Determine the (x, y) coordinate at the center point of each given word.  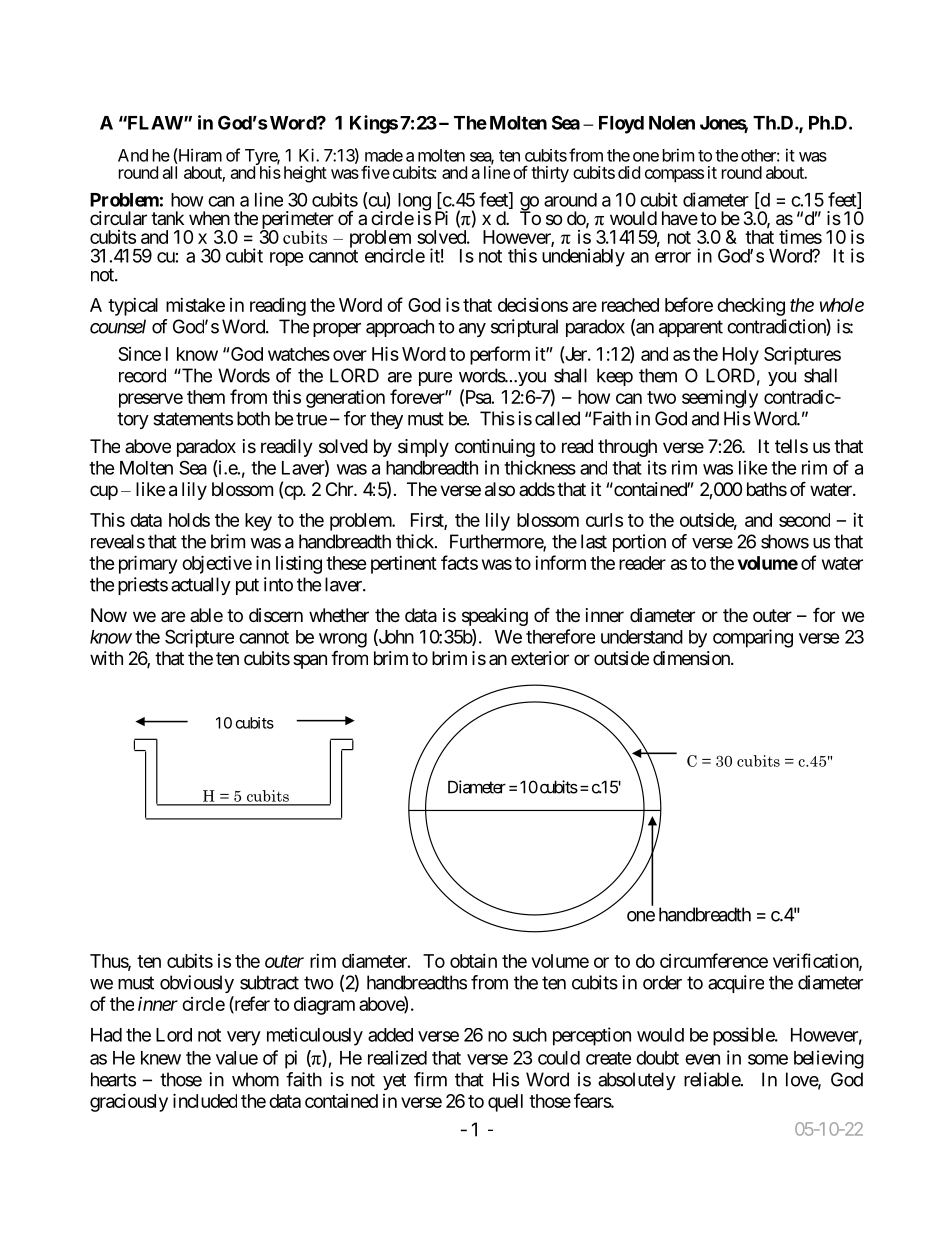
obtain (473, 961)
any (472, 330)
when (209, 218)
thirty (550, 174)
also (500, 489)
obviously (197, 984)
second (804, 520)
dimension (692, 658)
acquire (736, 984)
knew (161, 1058)
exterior (540, 658)
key (258, 522)
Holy (741, 356)
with (106, 658)
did (629, 172)
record (142, 375)
